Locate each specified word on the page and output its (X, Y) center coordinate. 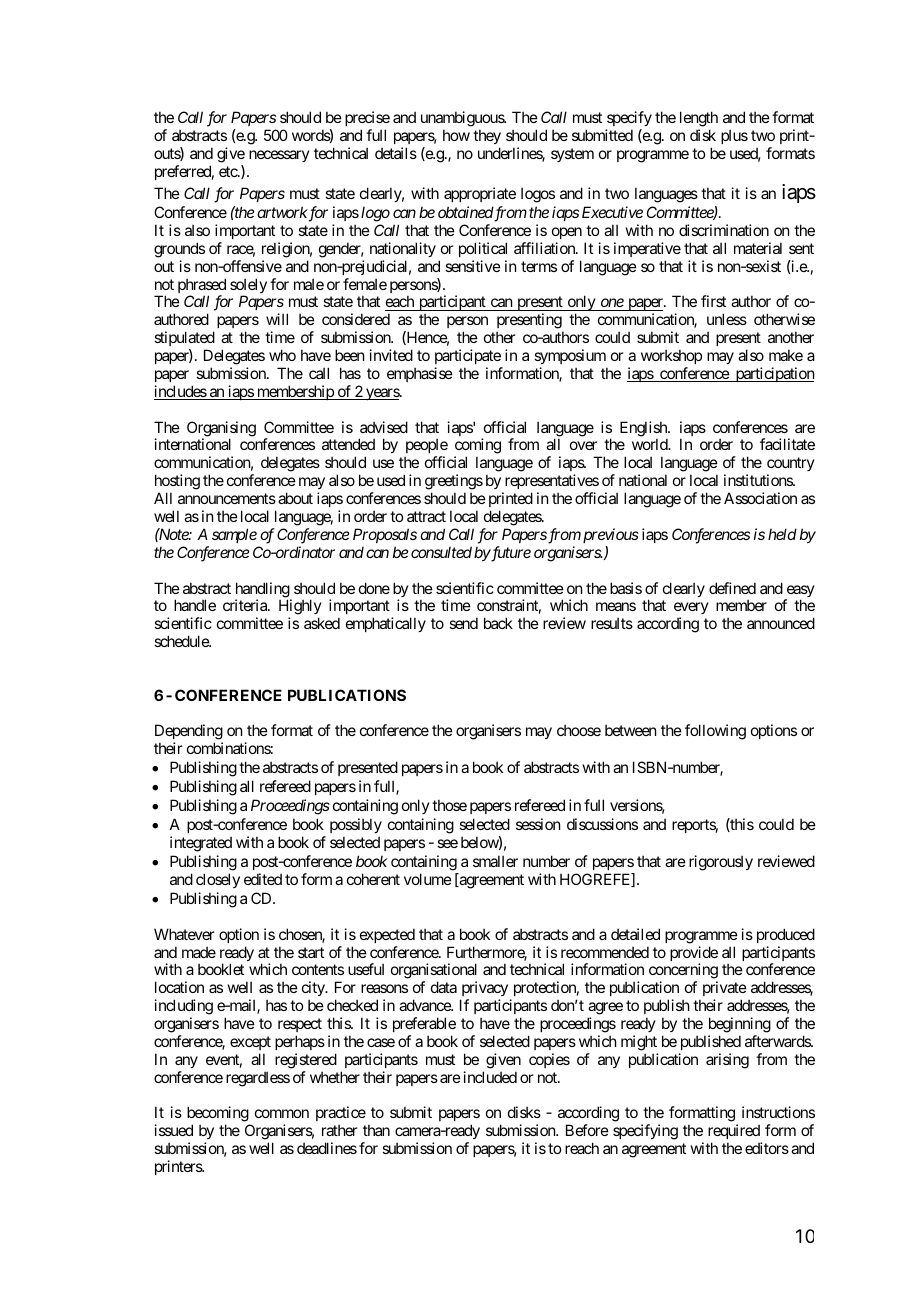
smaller (495, 861)
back (498, 623)
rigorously (721, 863)
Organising (221, 430)
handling (263, 591)
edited (263, 879)
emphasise (420, 374)
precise (367, 120)
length (699, 120)
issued (174, 1130)
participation (773, 374)
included (490, 1077)
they (487, 138)
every (691, 610)
